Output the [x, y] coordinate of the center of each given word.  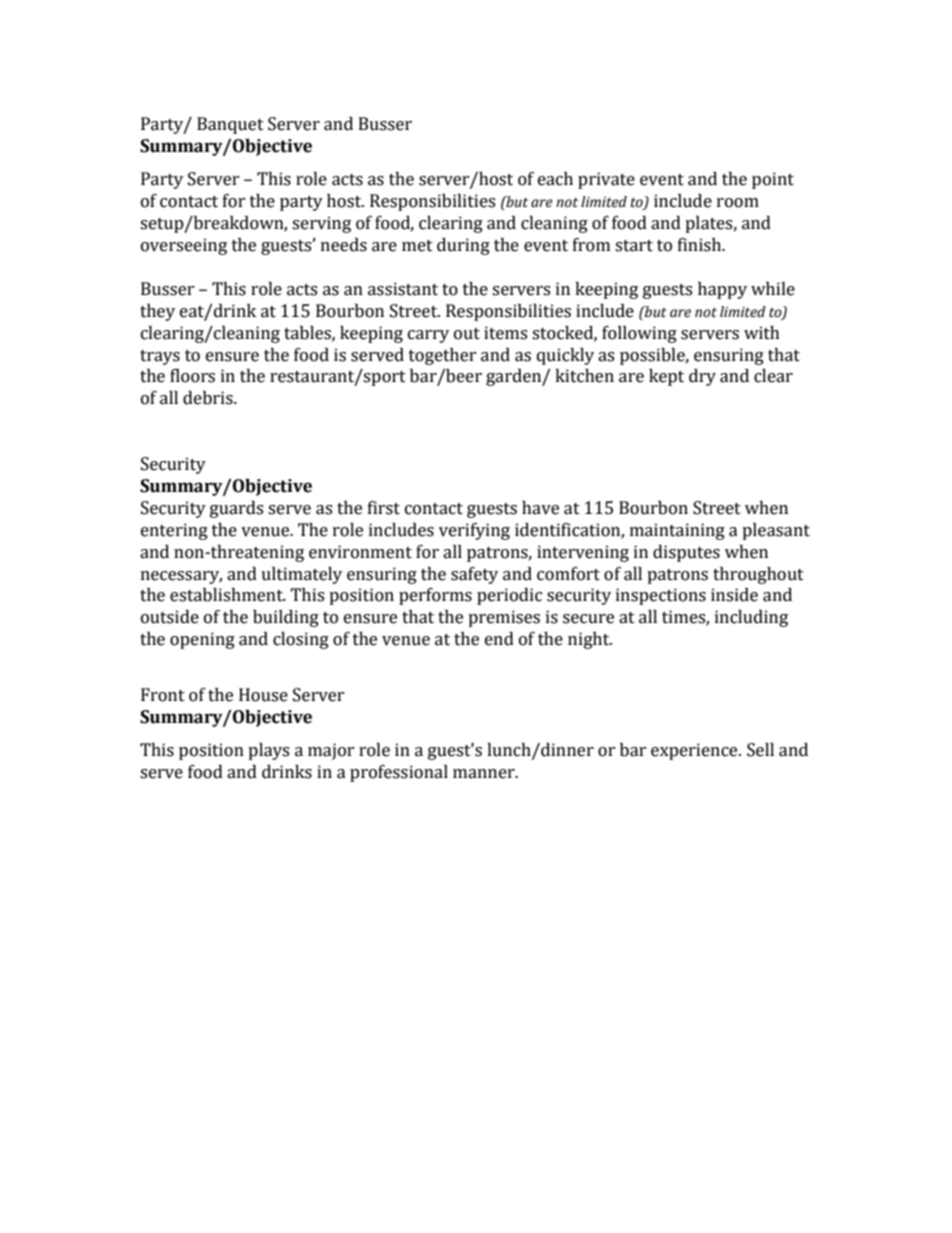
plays [268, 751]
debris [209, 398]
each [555, 179]
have [540, 508]
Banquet [230, 125]
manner [485, 774]
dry [702, 377]
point [773, 180]
